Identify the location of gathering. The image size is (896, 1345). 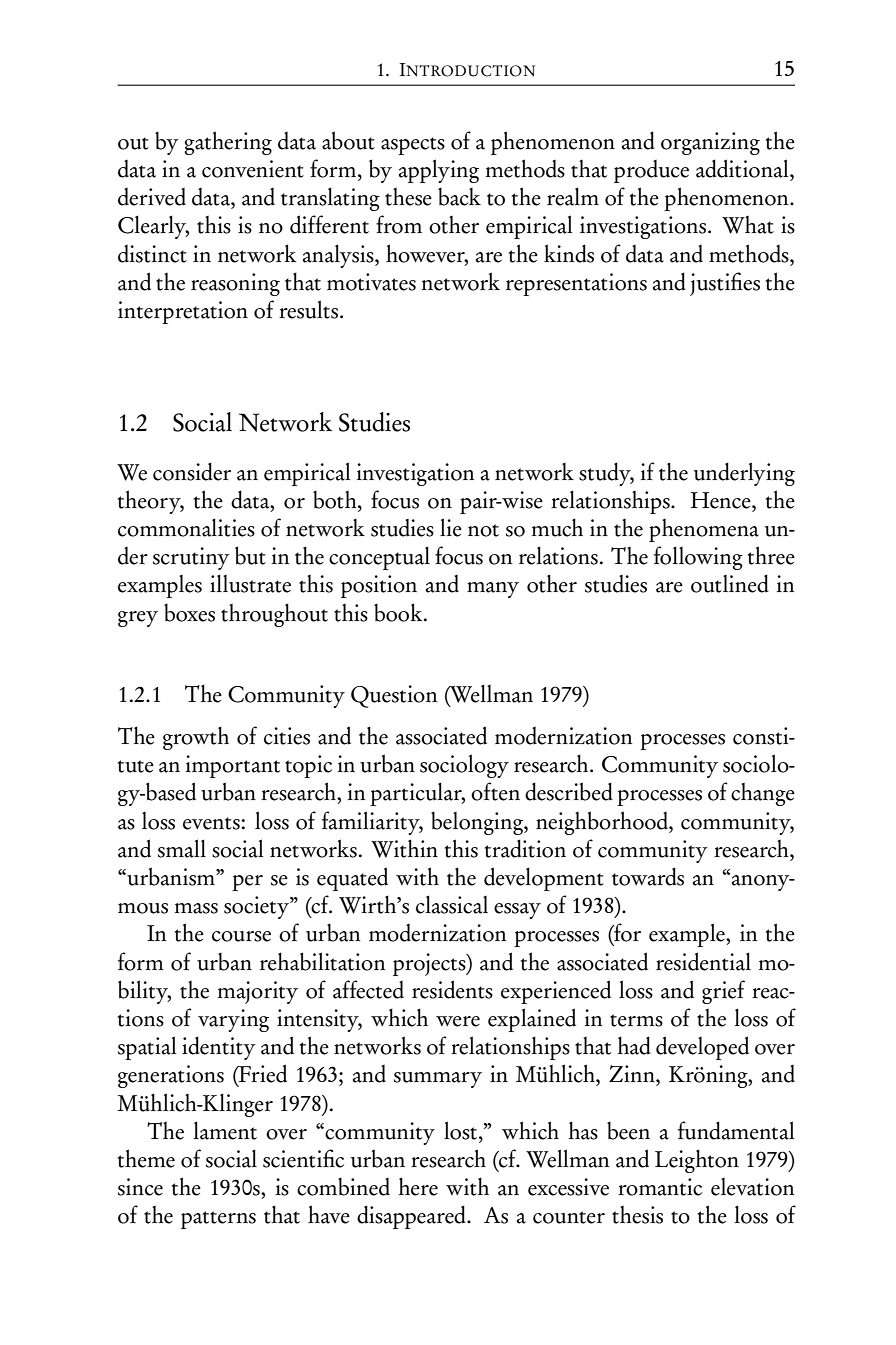
(228, 143).
